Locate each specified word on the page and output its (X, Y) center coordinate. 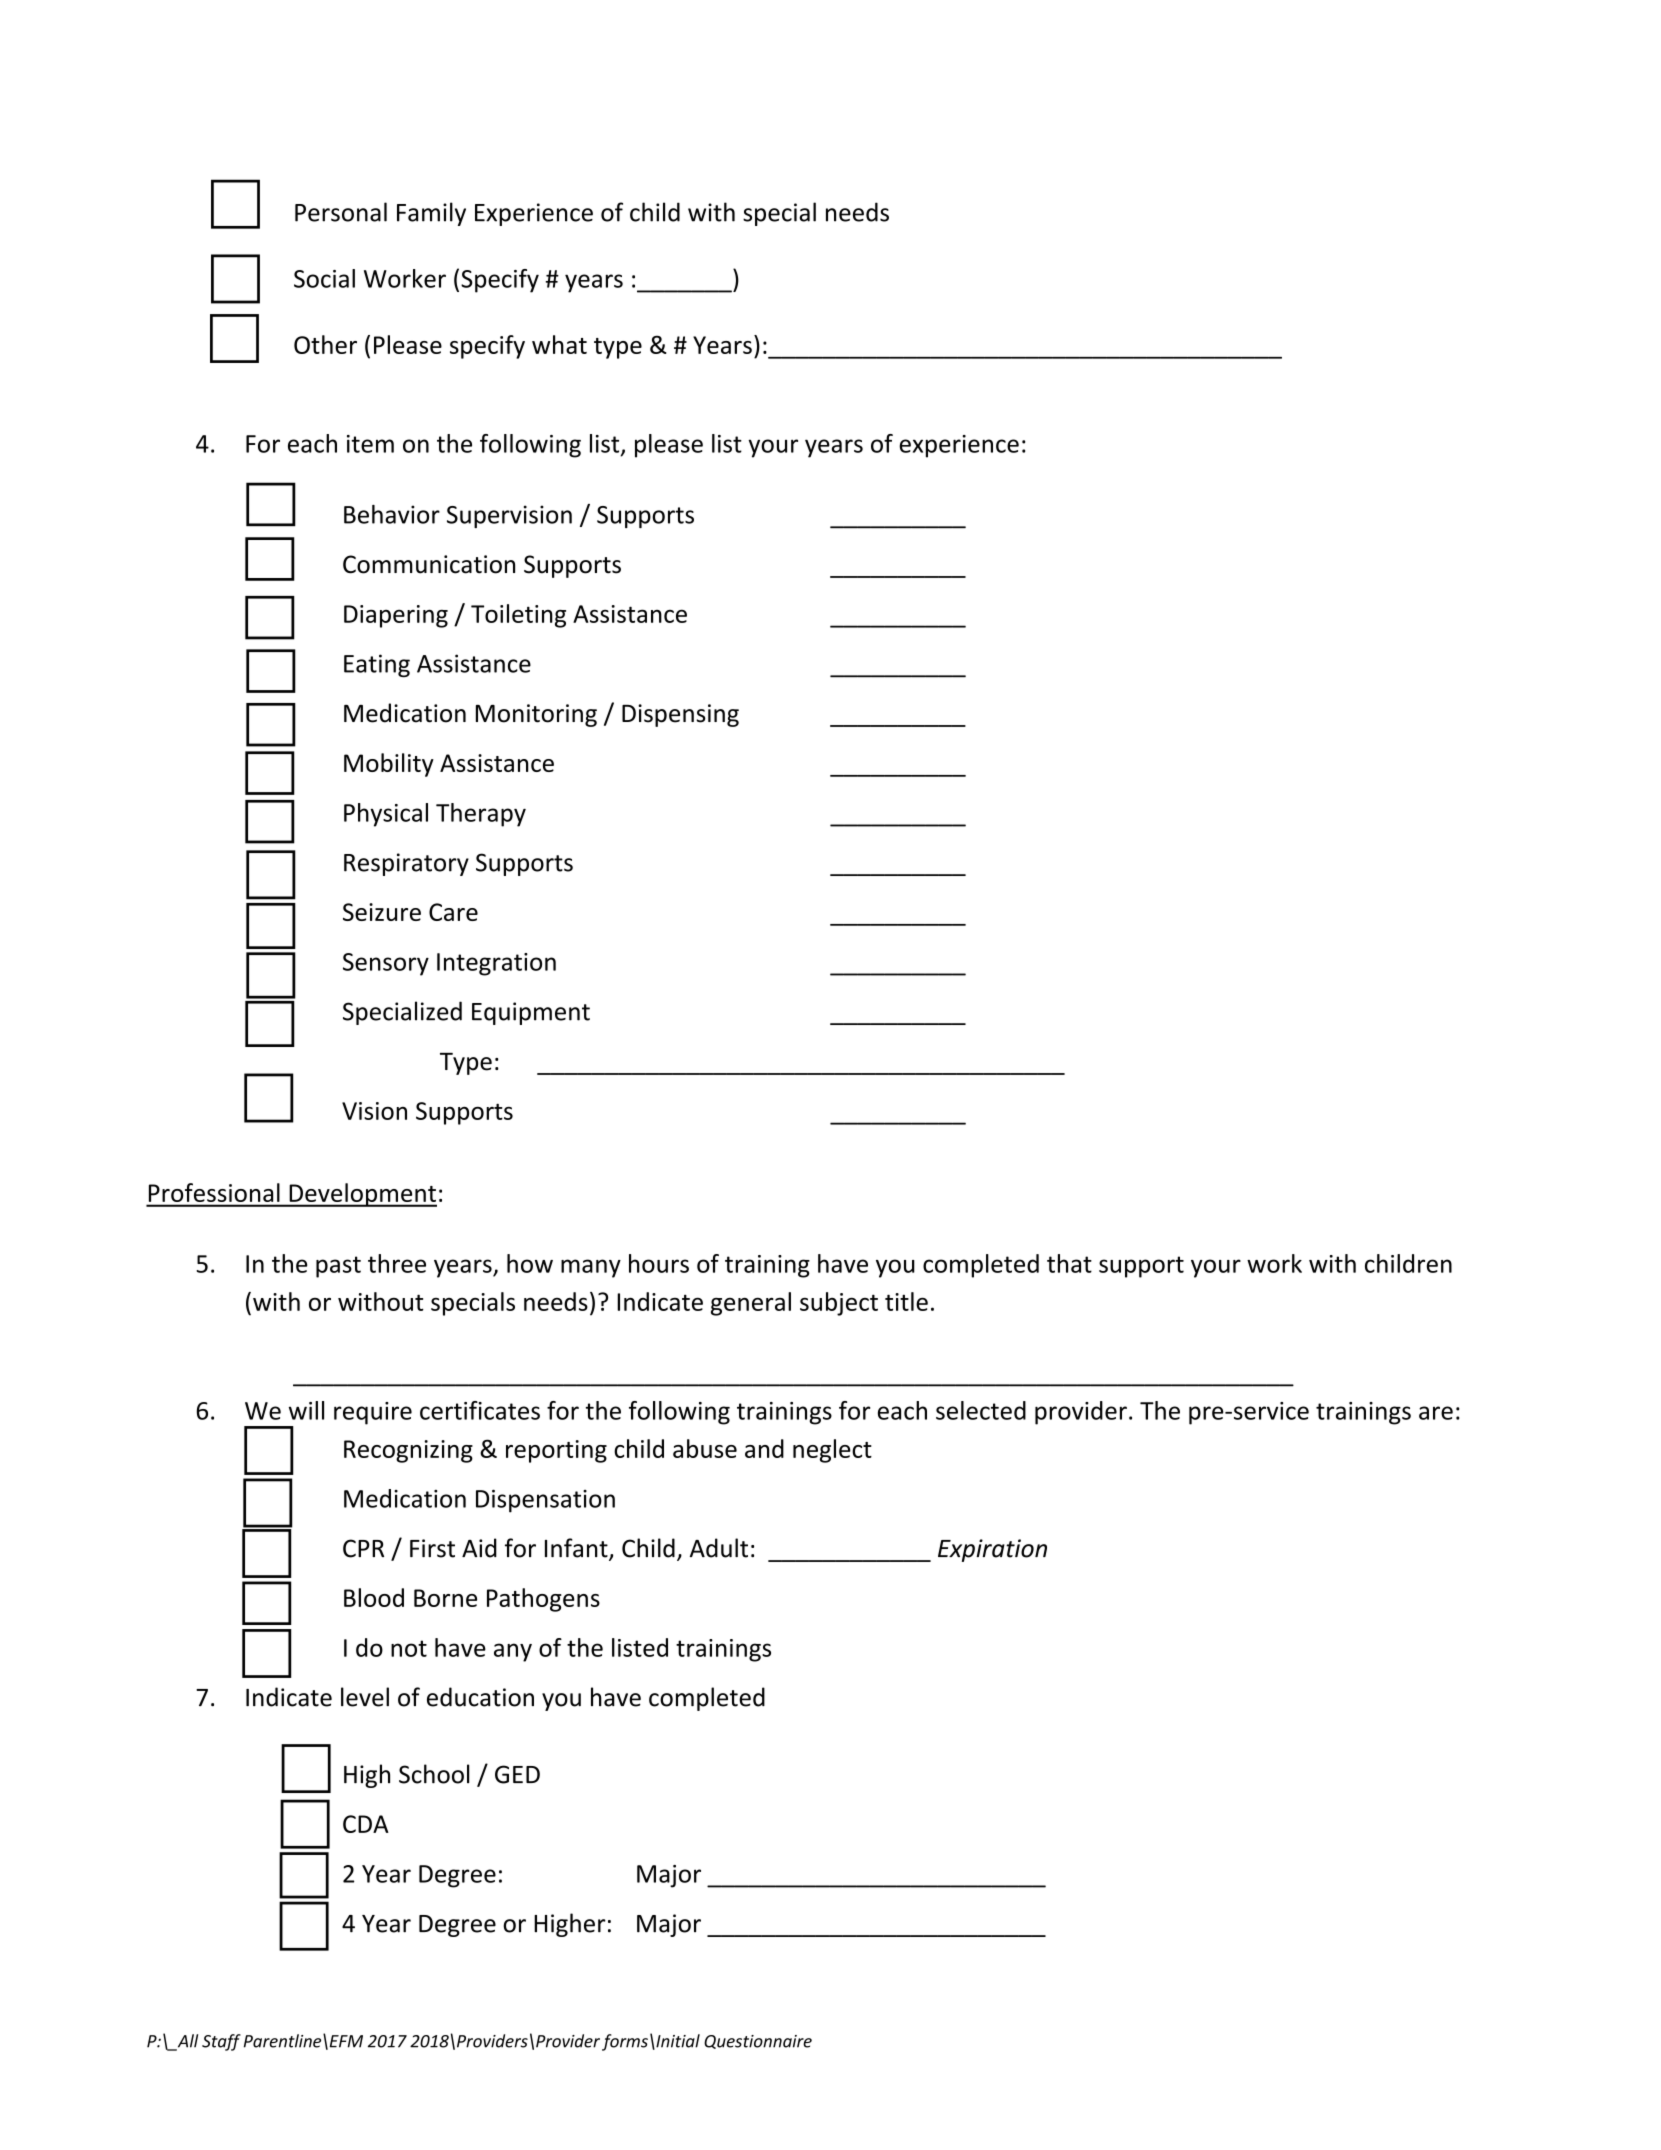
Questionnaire (758, 2042)
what (559, 344)
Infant (577, 1549)
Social (324, 278)
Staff (221, 2042)
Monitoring (536, 715)
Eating (377, 665)
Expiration (992, 1550)
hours (659, 1263)
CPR (363, 1548)
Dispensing (680, 715)
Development (362, 1195)
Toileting (518, 616)
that (1069, 1263)
